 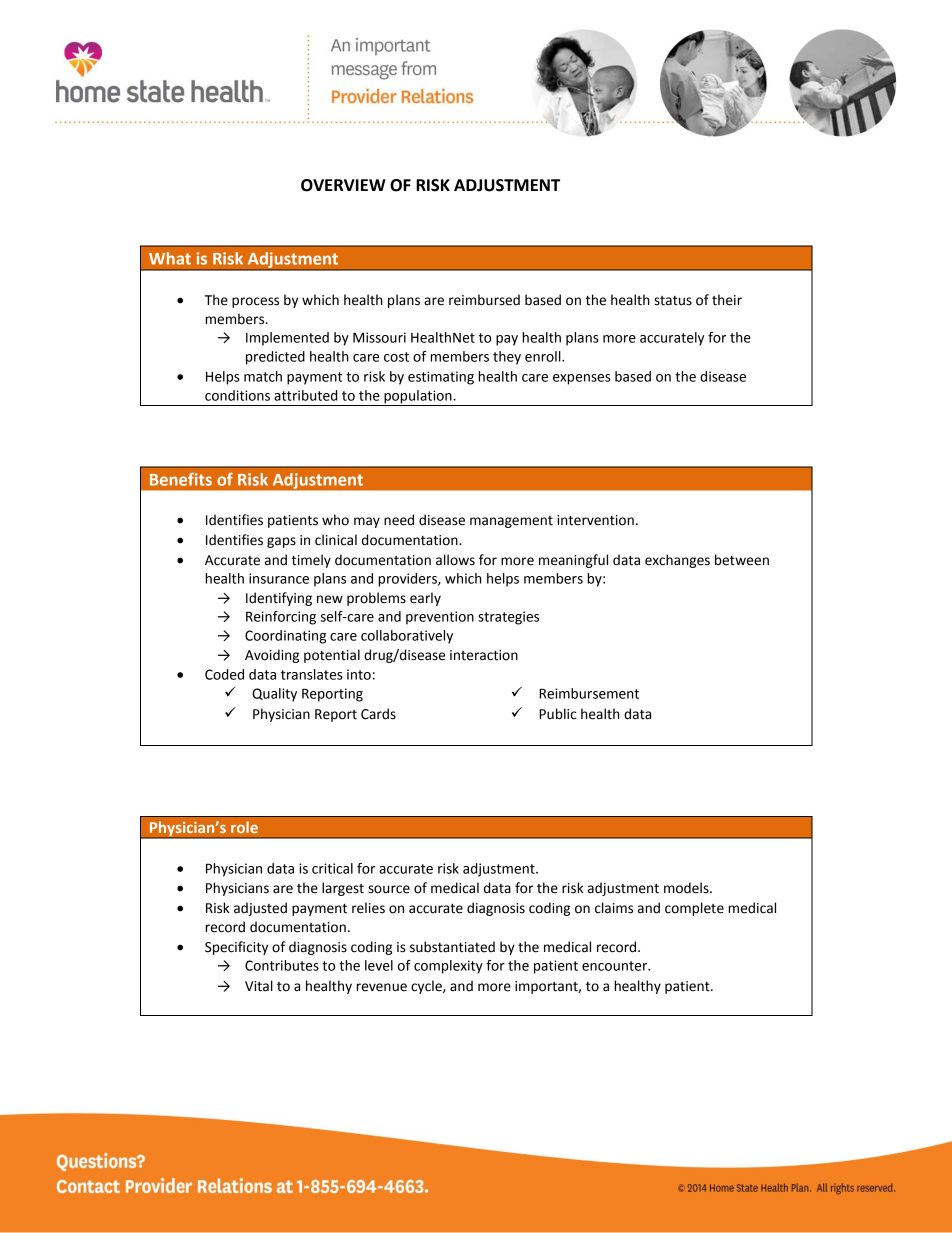 What do you see at coordinates (343, 185) in the screenshot?
I see `OVERVIEW` at bounding box center [343, 185].
